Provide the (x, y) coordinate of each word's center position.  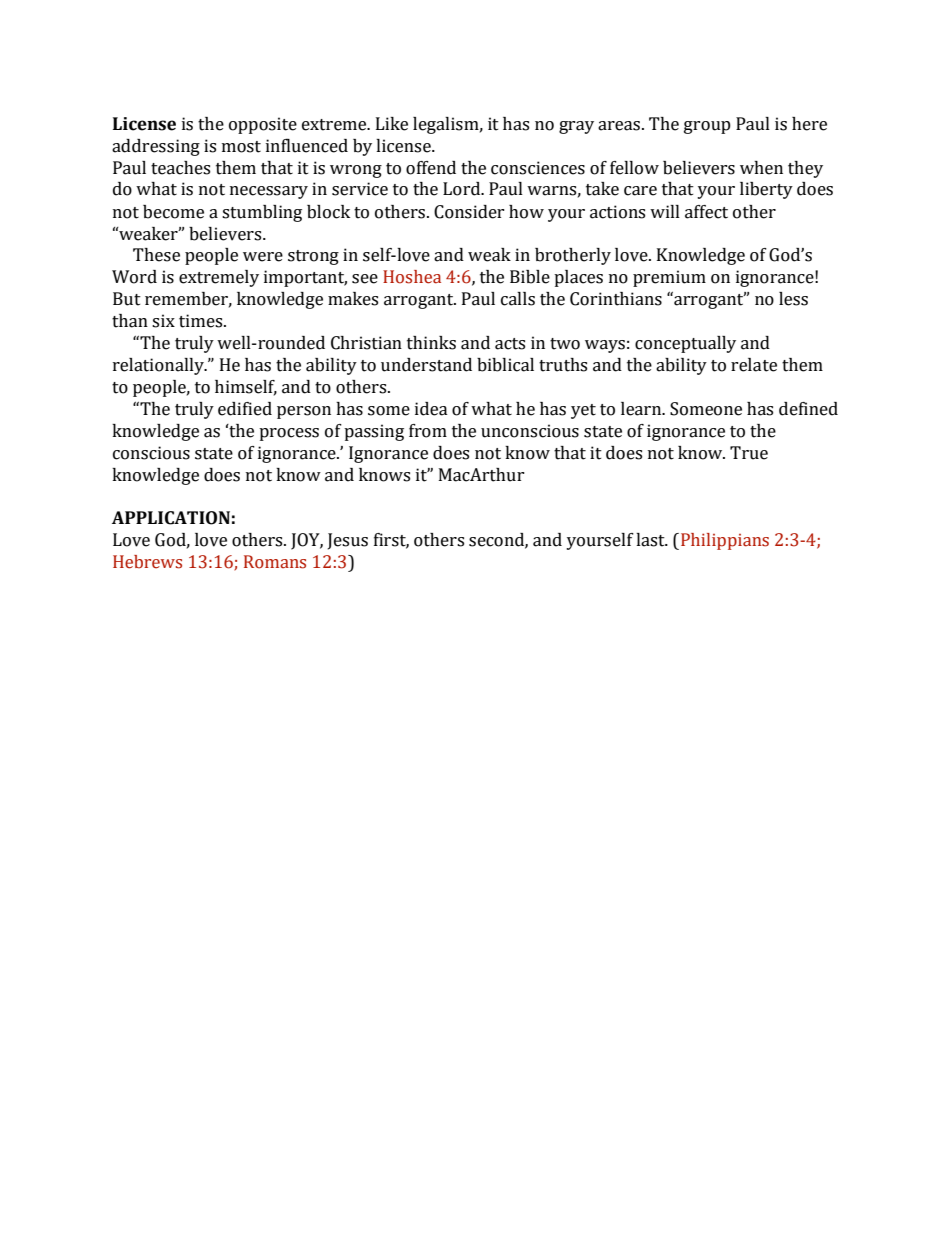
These (156, 255)
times (202, 321)
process (289, 434)
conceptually (685, 344)
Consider (469, 212)
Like (392, 124)
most (241, 147)
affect (706, 212)
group (707, 127)
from (428, 431)
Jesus (348, 541)
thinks (431, 343)
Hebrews (147, 562)
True (749, 453)
